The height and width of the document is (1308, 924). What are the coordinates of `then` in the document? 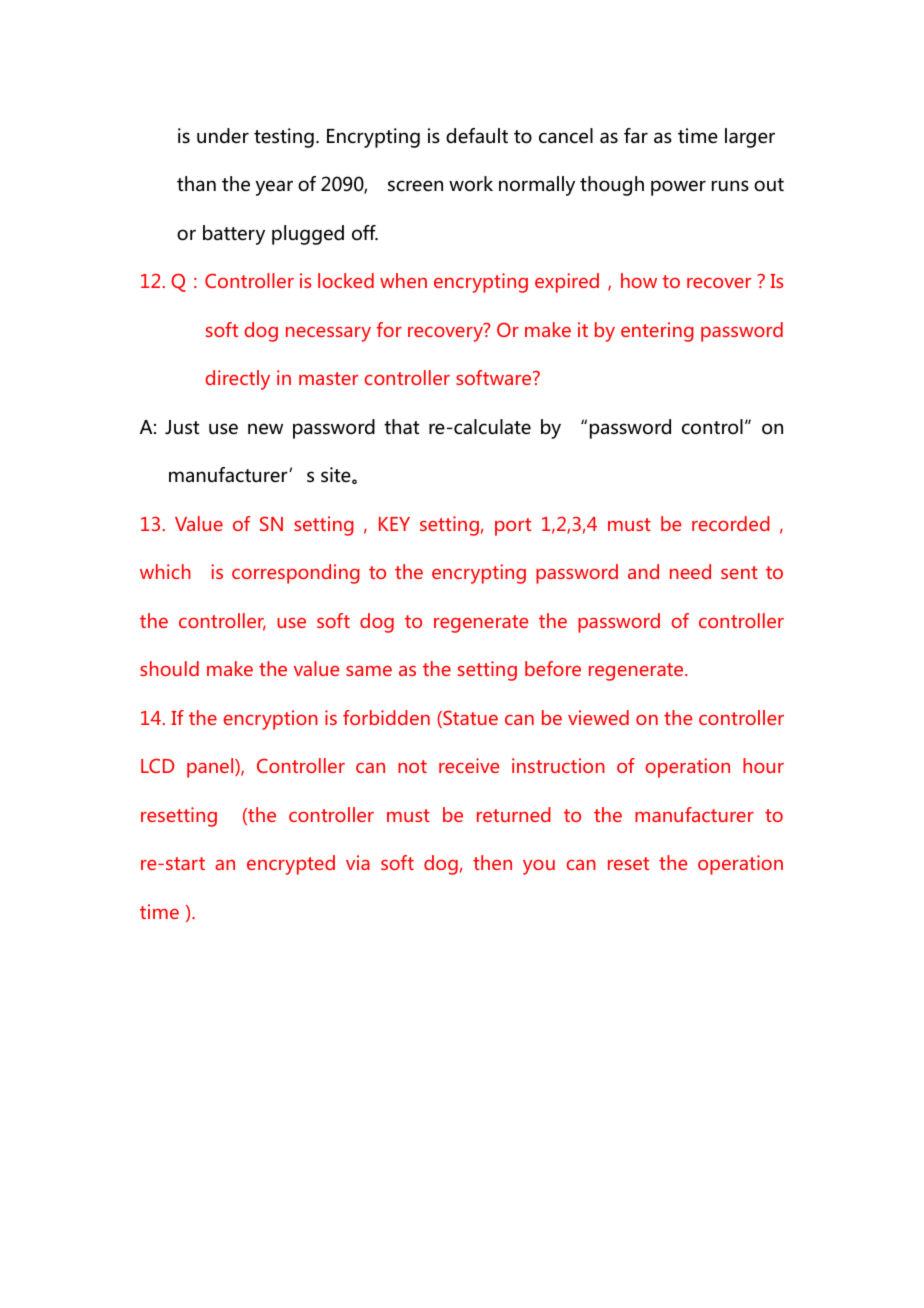 It's located at (492, 862).
